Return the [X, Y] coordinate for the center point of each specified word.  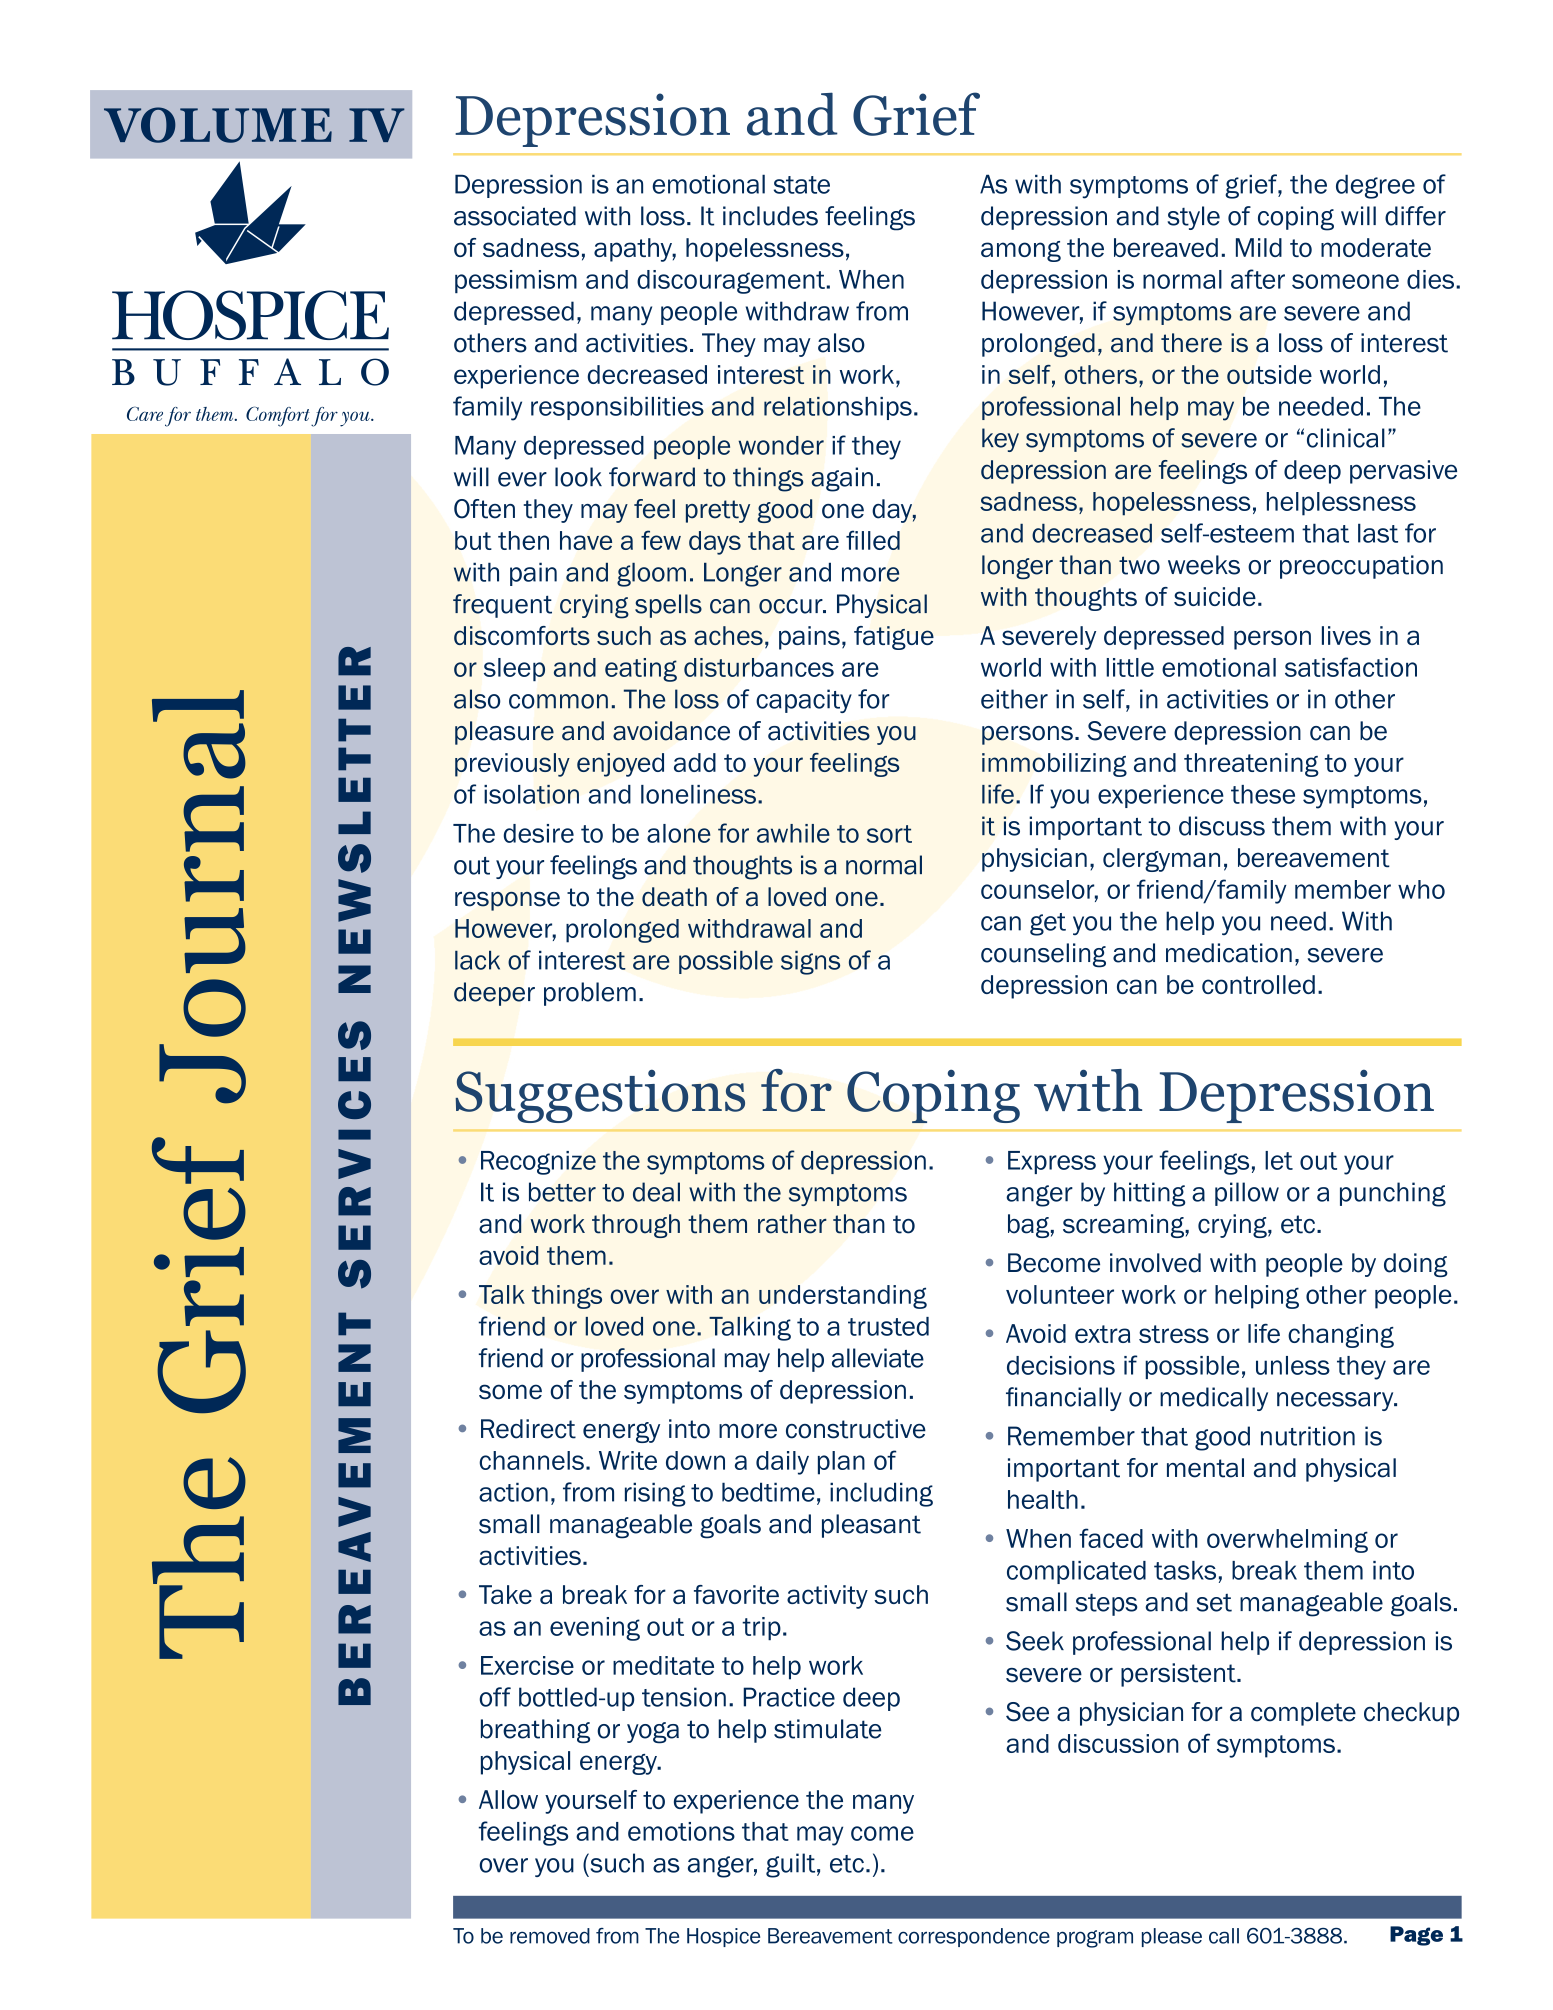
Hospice [723, 1937]
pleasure [504, 733]
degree [1375, 186]
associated [515, 216]
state [802, 185]
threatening [1251, 765]
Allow [508, 1799]
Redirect [528, 1429]
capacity [804, 701]
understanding [843, 1297]
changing [1341, 1336]
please [1172, 1937]
